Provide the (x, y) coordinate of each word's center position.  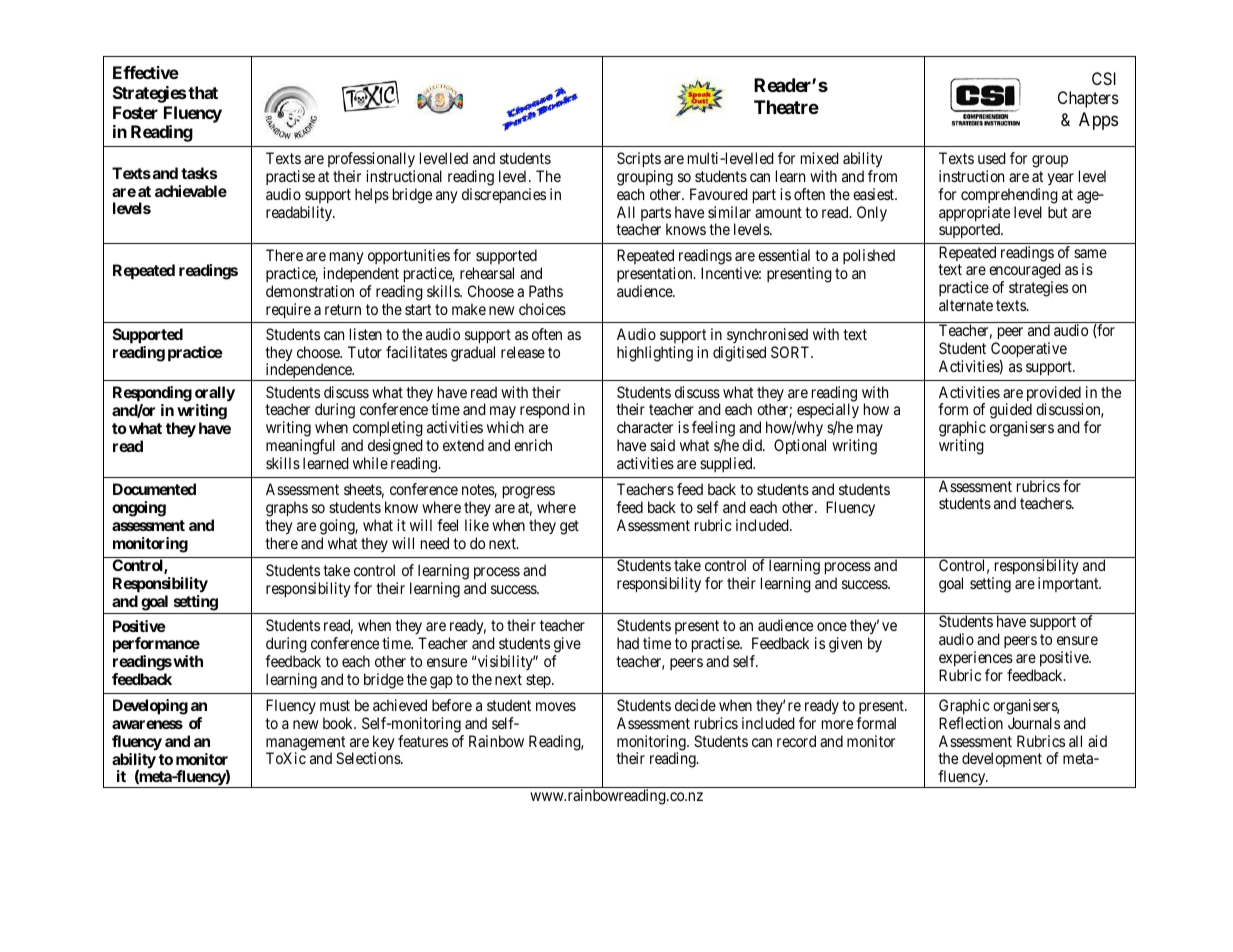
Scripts (639, 160)
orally (215, 394)
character (645, 427)
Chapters (1088, 99)
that (203, 92)
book (339, 723)
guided (1011, 412)
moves (556, 706)
